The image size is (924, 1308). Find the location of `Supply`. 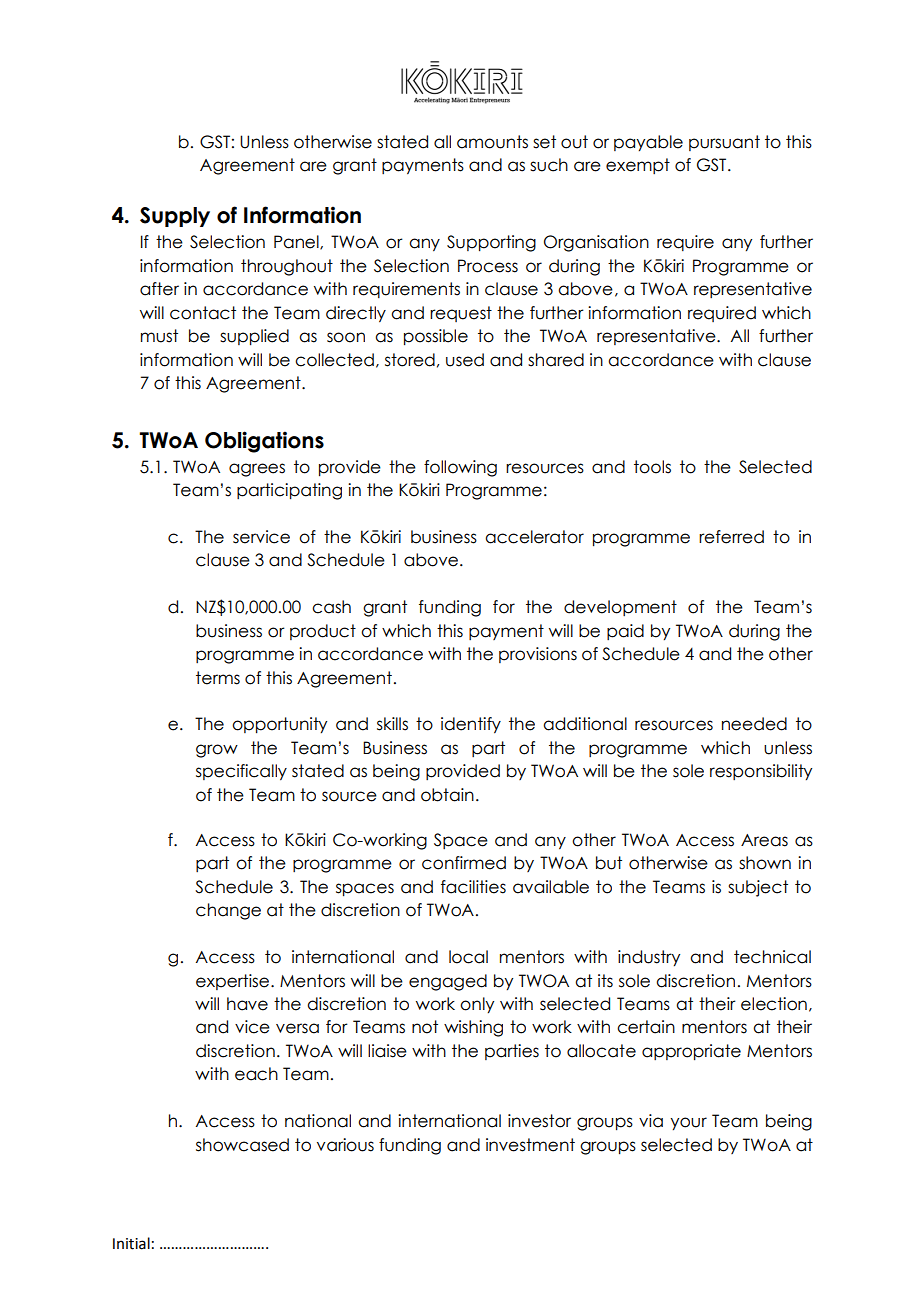

Supply is located at coordinates (175, 217).
